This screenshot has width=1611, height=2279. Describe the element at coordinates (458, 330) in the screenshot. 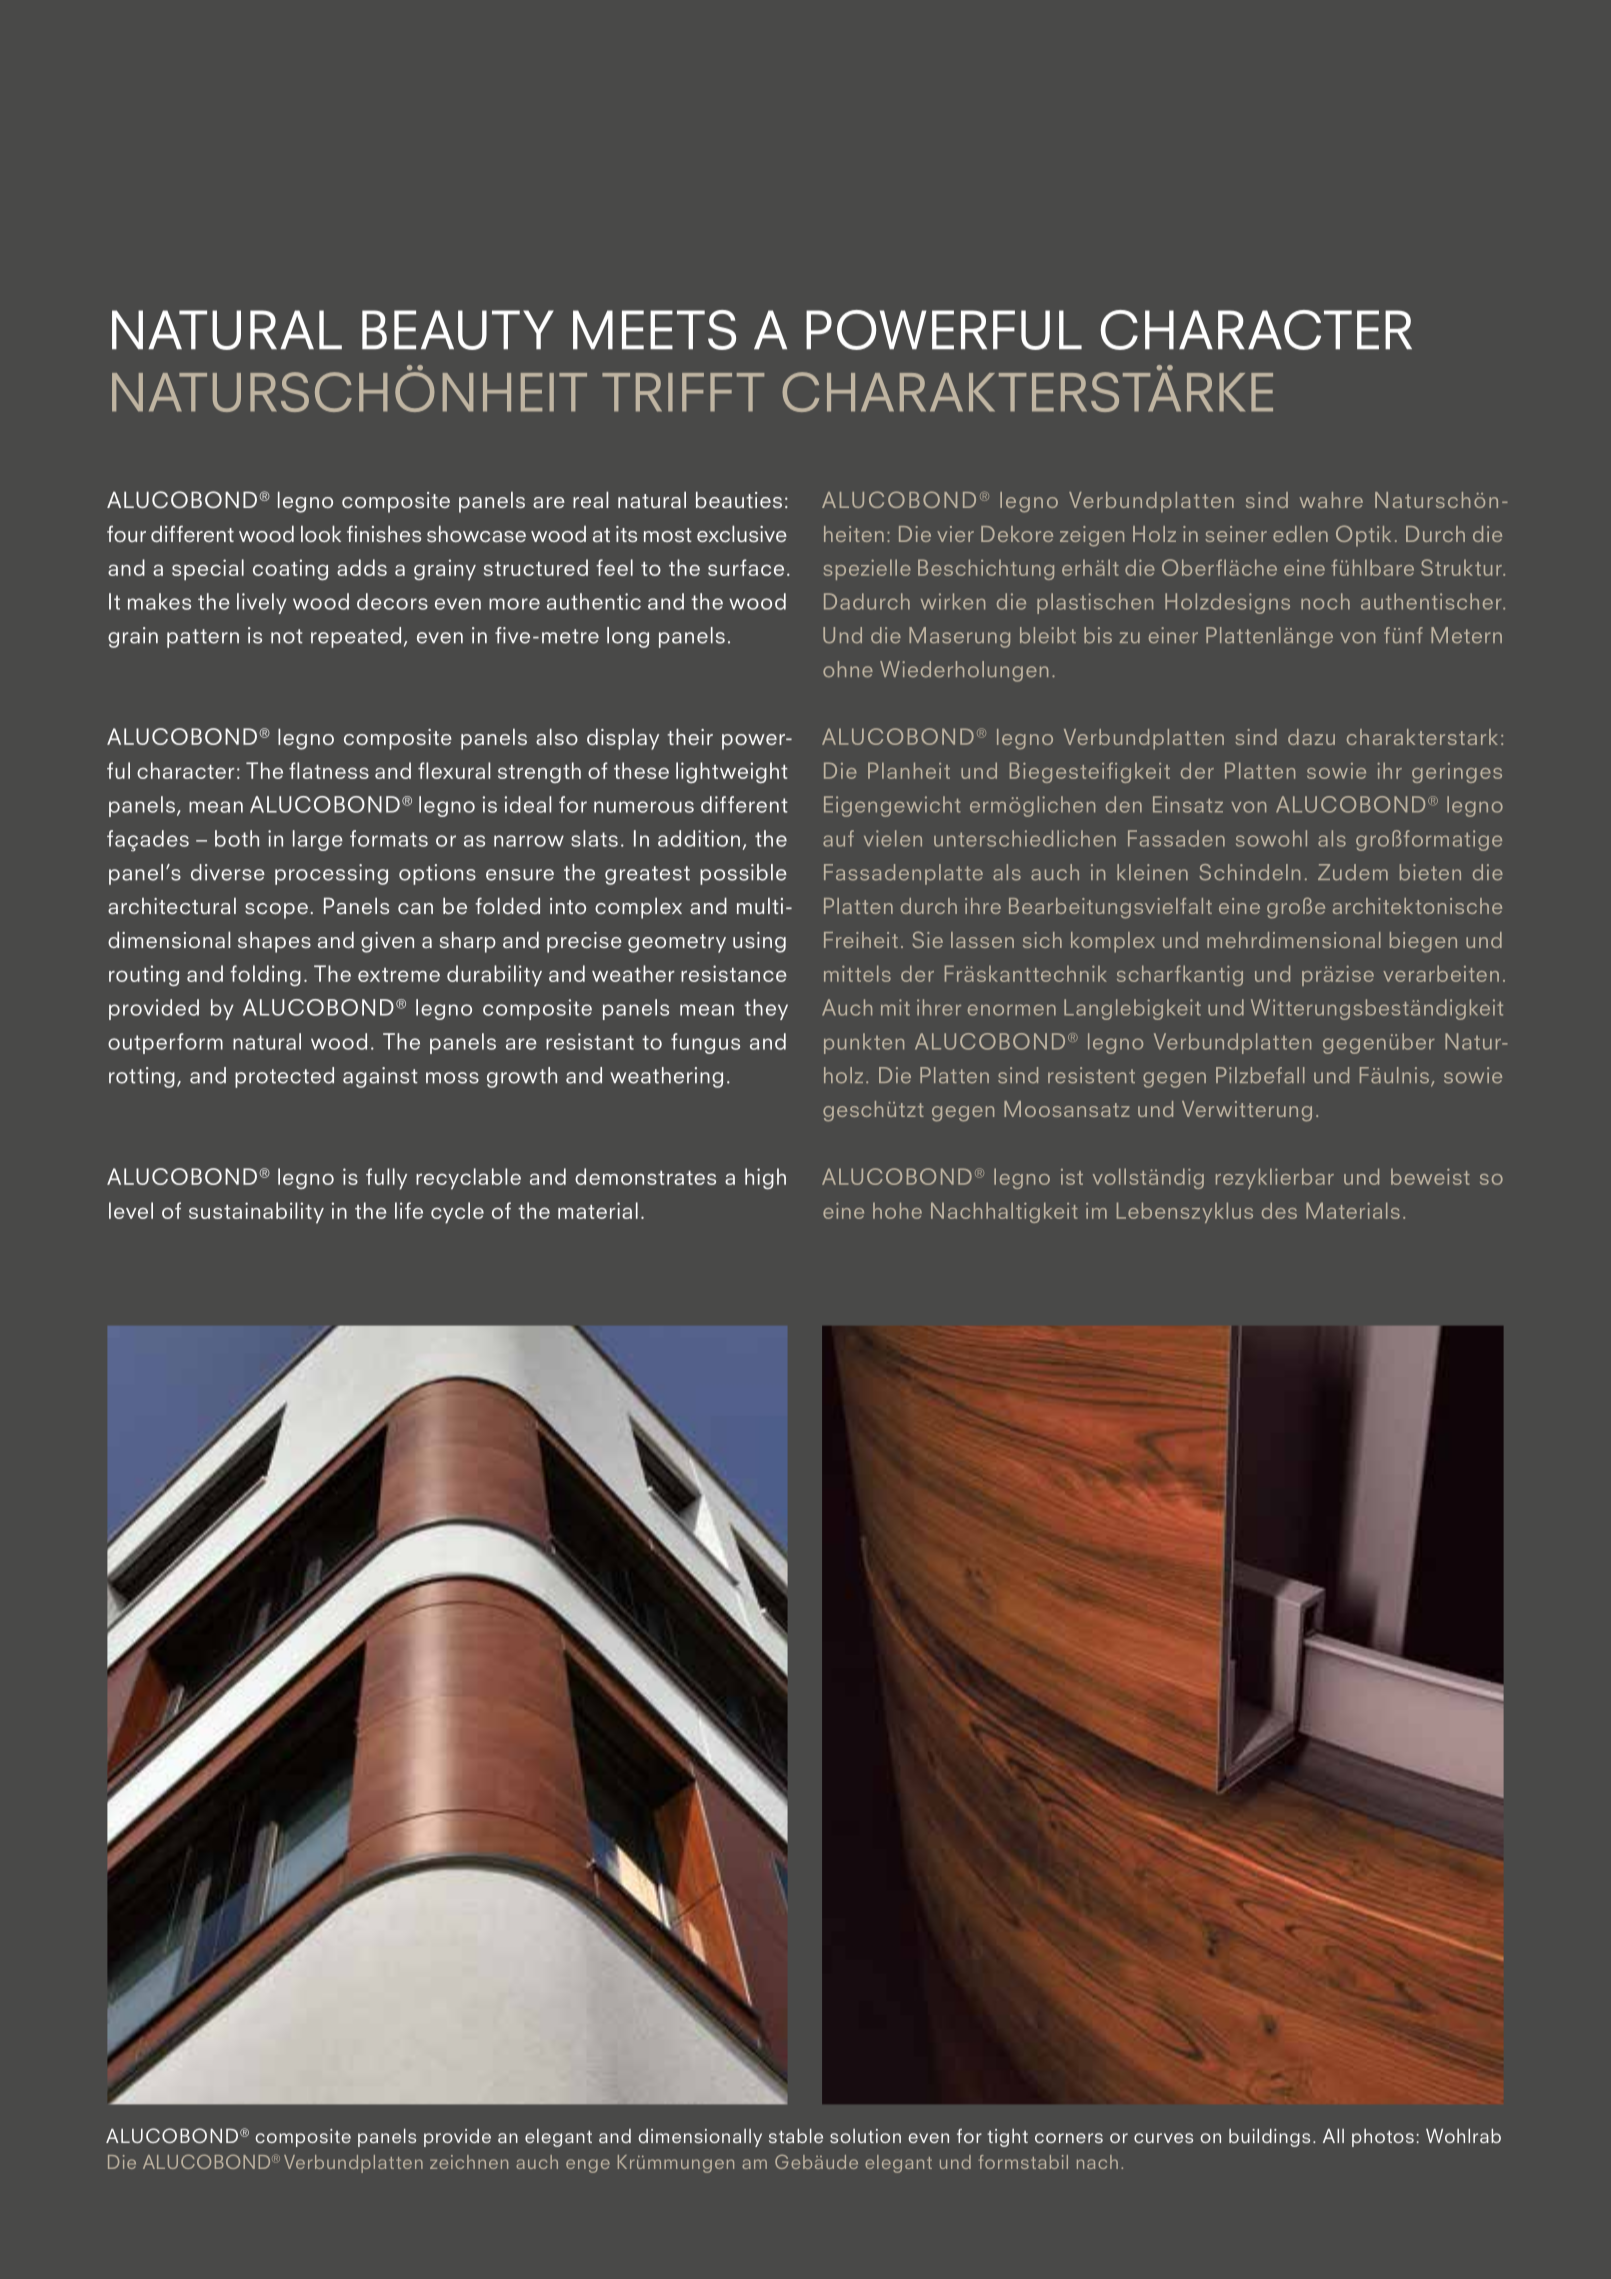

I see `BEAUTY` at that location.
